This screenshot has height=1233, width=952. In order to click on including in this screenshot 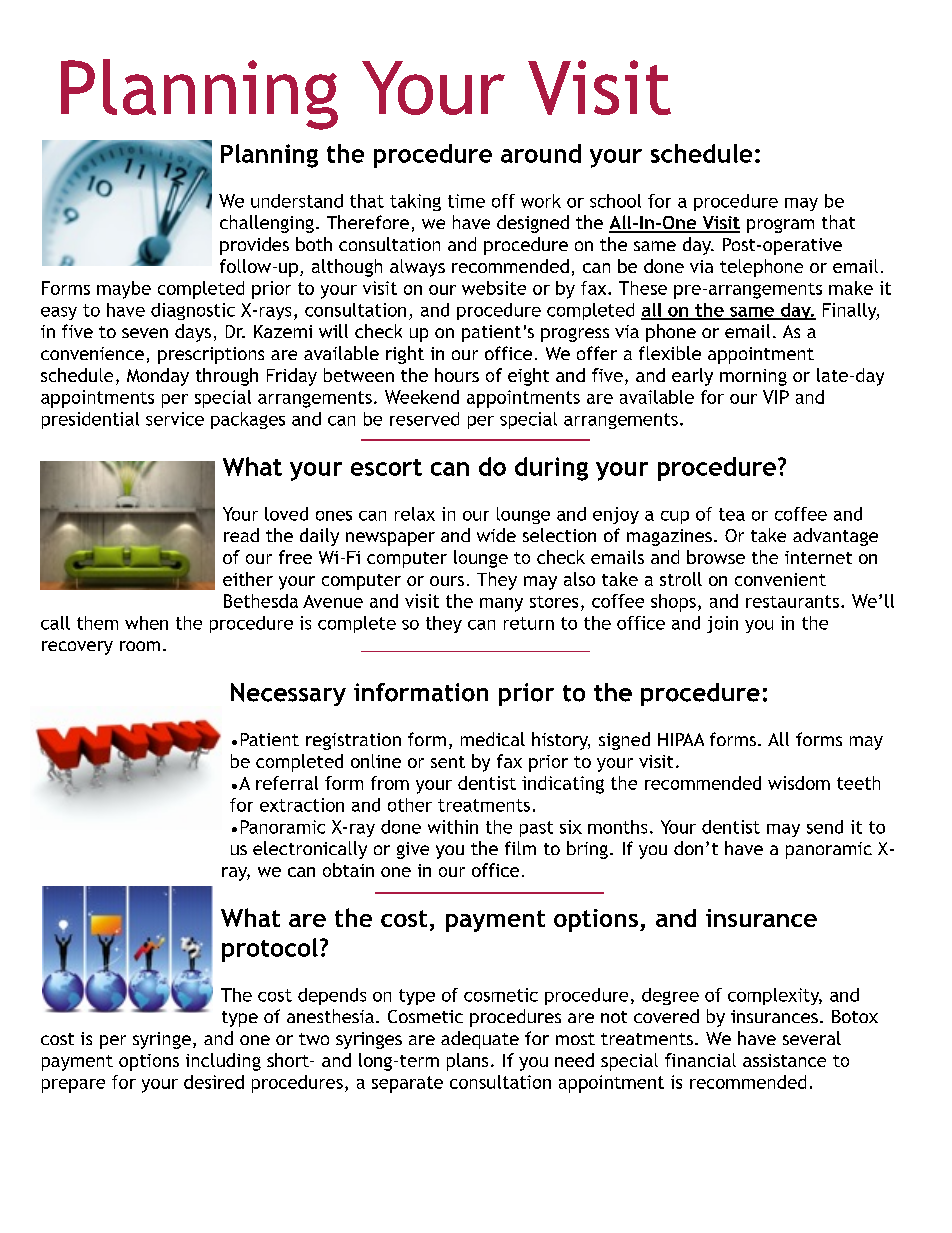, I will do `click(223, 1062)`.
